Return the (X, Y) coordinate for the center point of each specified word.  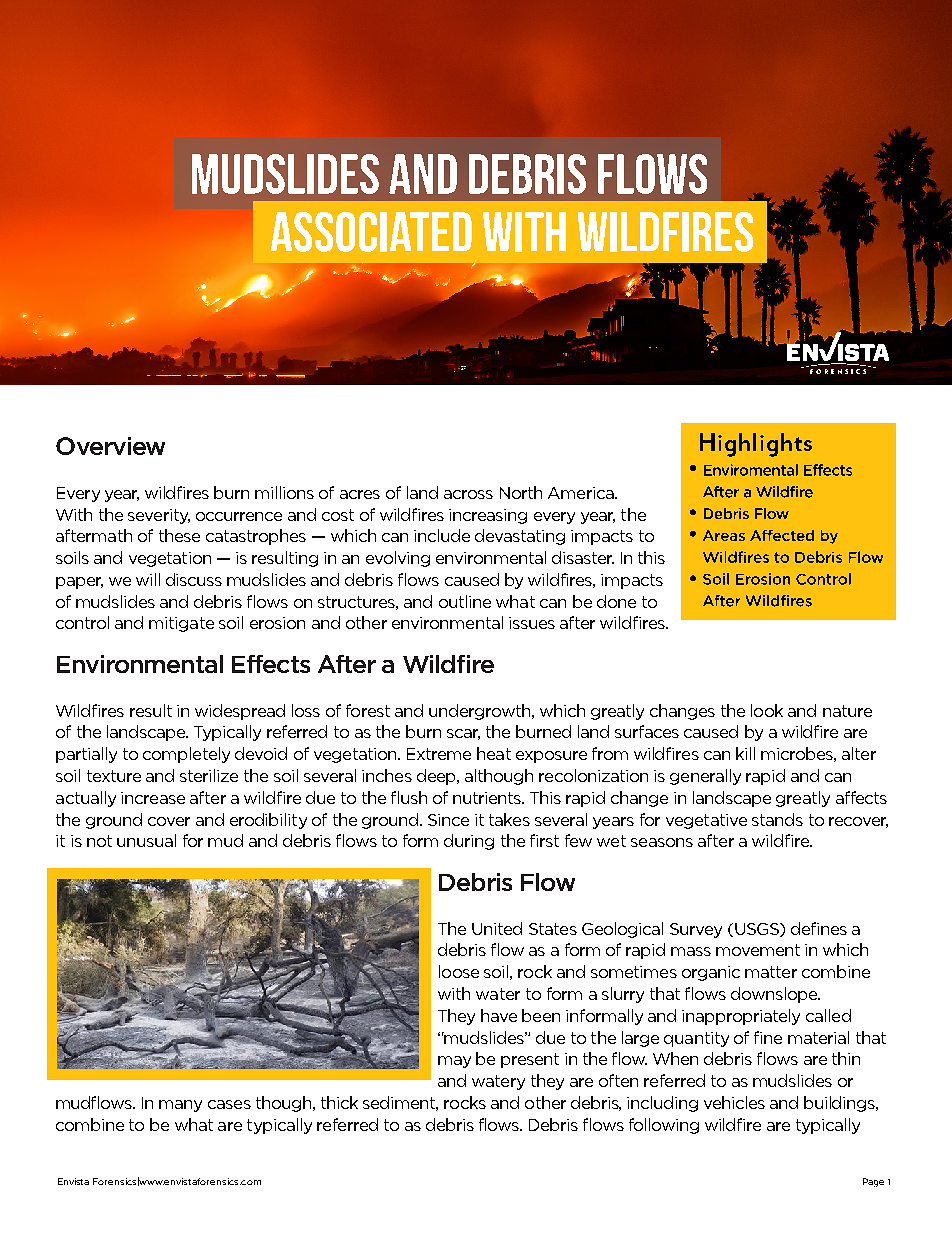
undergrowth (481, 712)
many (180, 1106)
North (521, 492)
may (454, 1062)
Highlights (756, 445)
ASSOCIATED (371, 232)
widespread (240, 712)
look (767, 710)
